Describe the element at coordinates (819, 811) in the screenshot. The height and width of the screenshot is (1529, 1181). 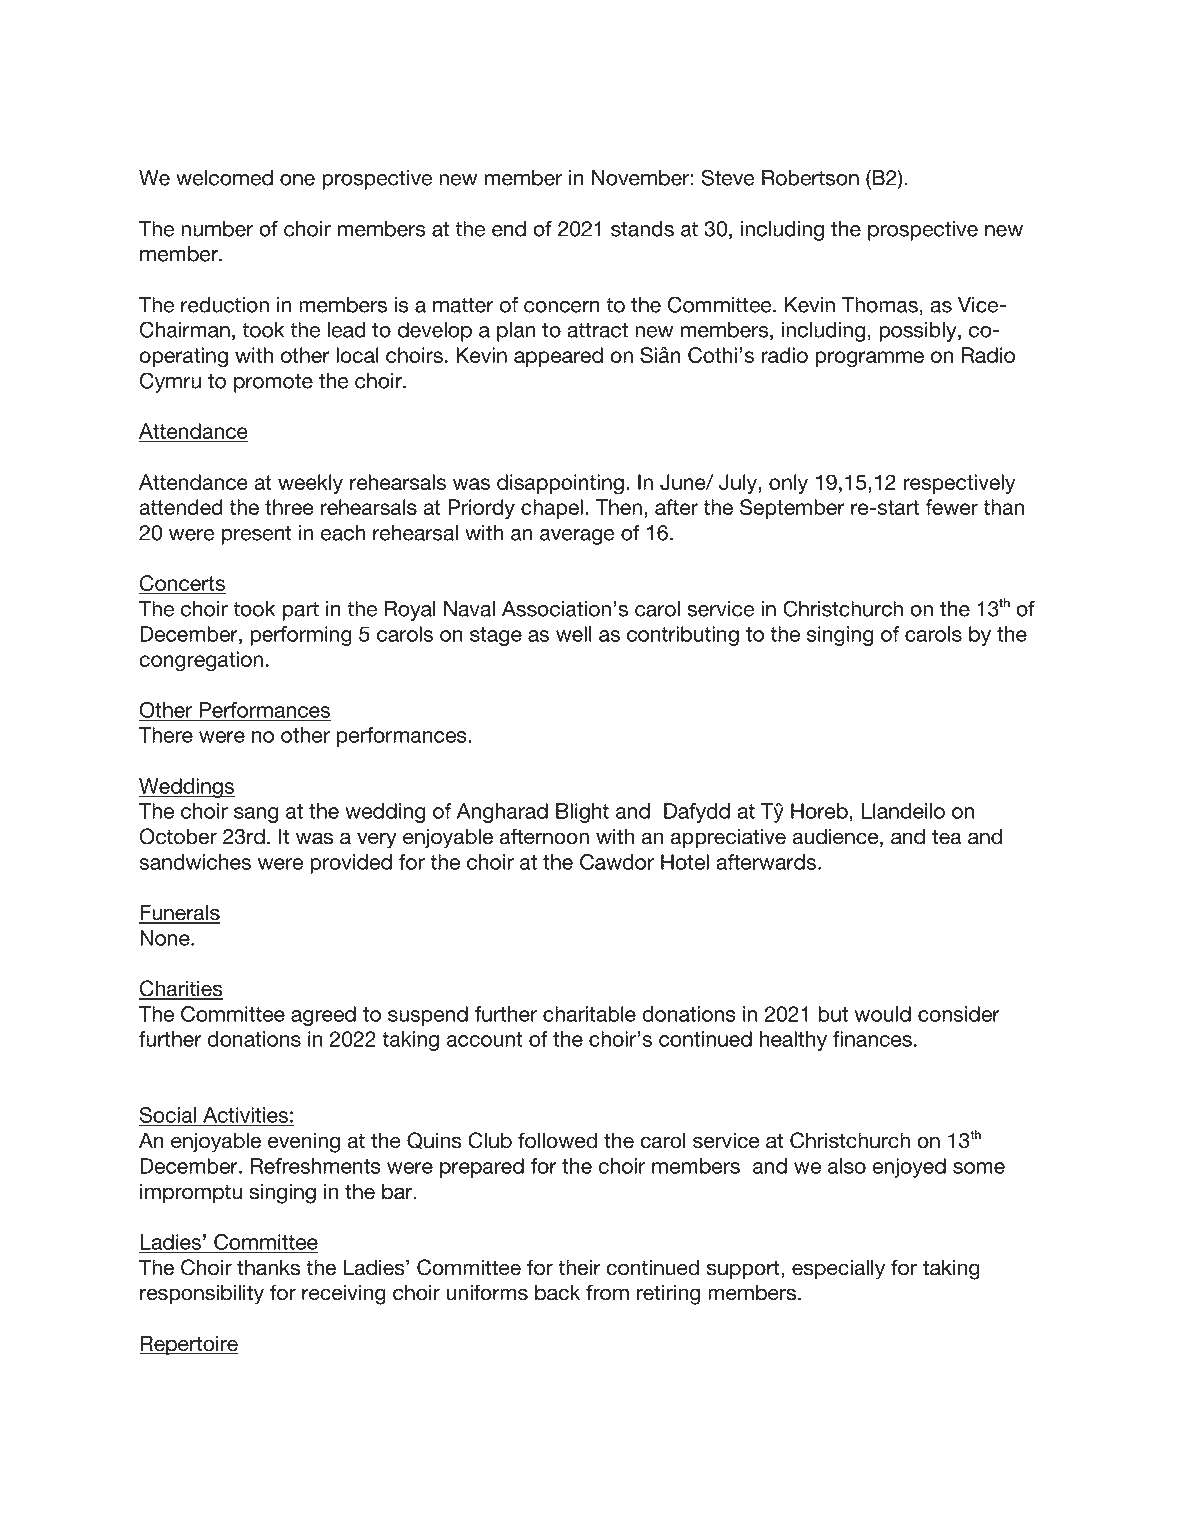
I see `Horeb` at that location.
